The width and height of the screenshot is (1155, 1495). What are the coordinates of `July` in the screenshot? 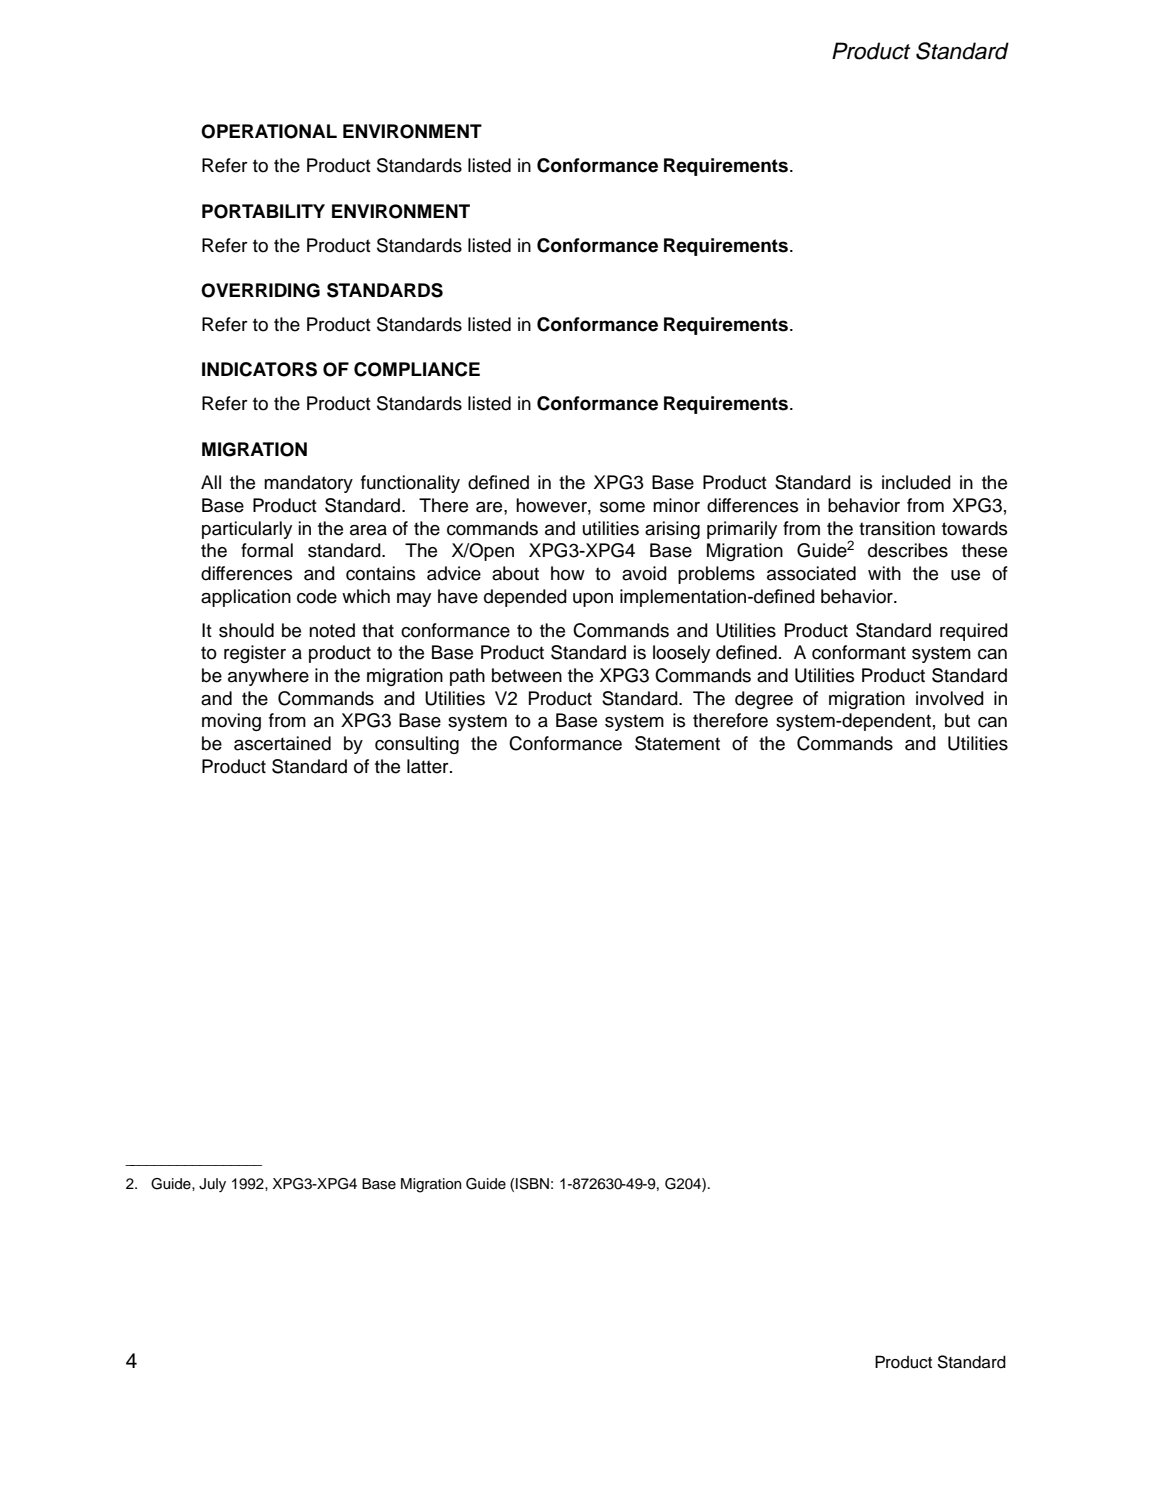 It's located at (212, 1185).
